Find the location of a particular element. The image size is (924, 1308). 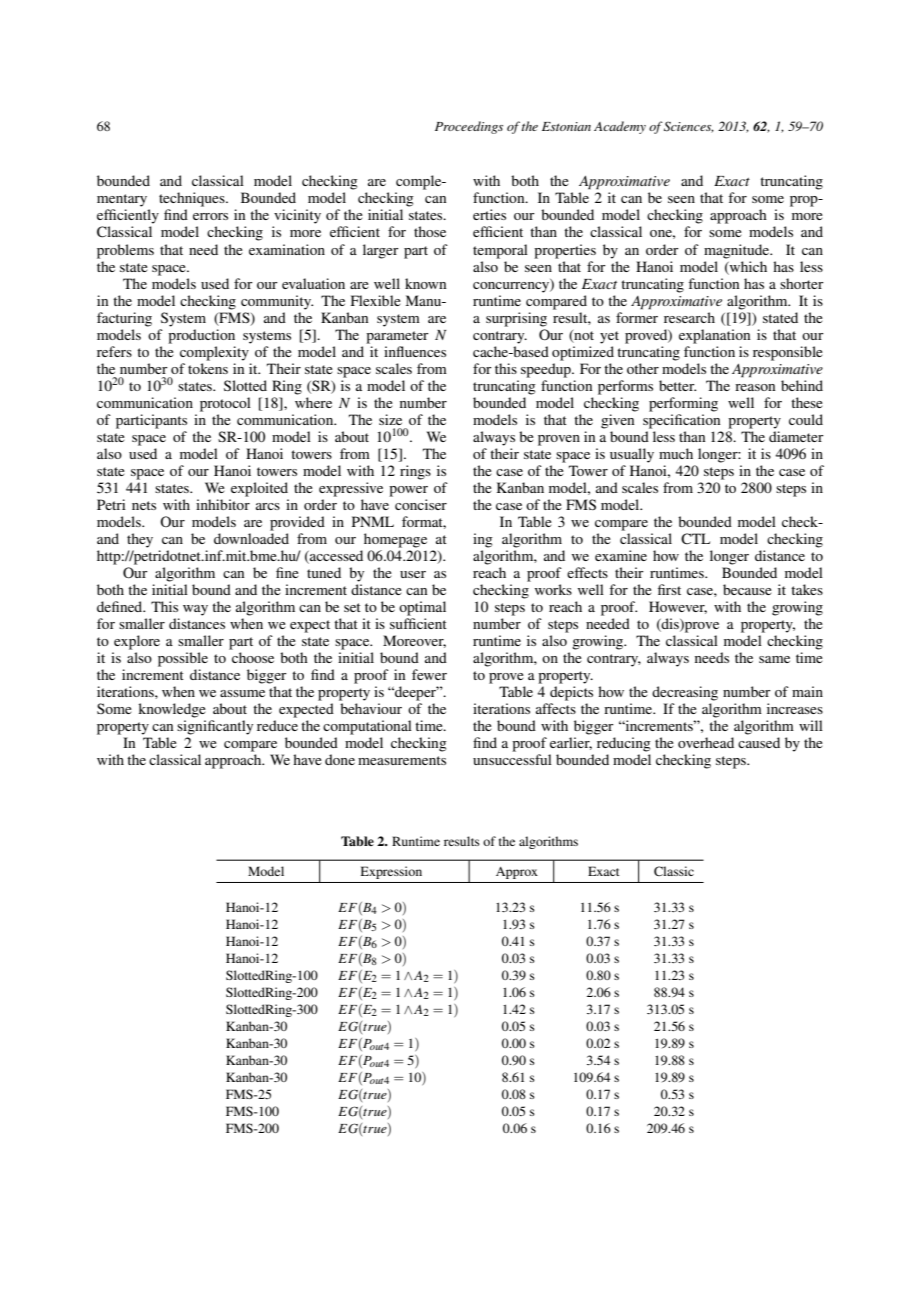

research is located at coordinates (689, 317).
